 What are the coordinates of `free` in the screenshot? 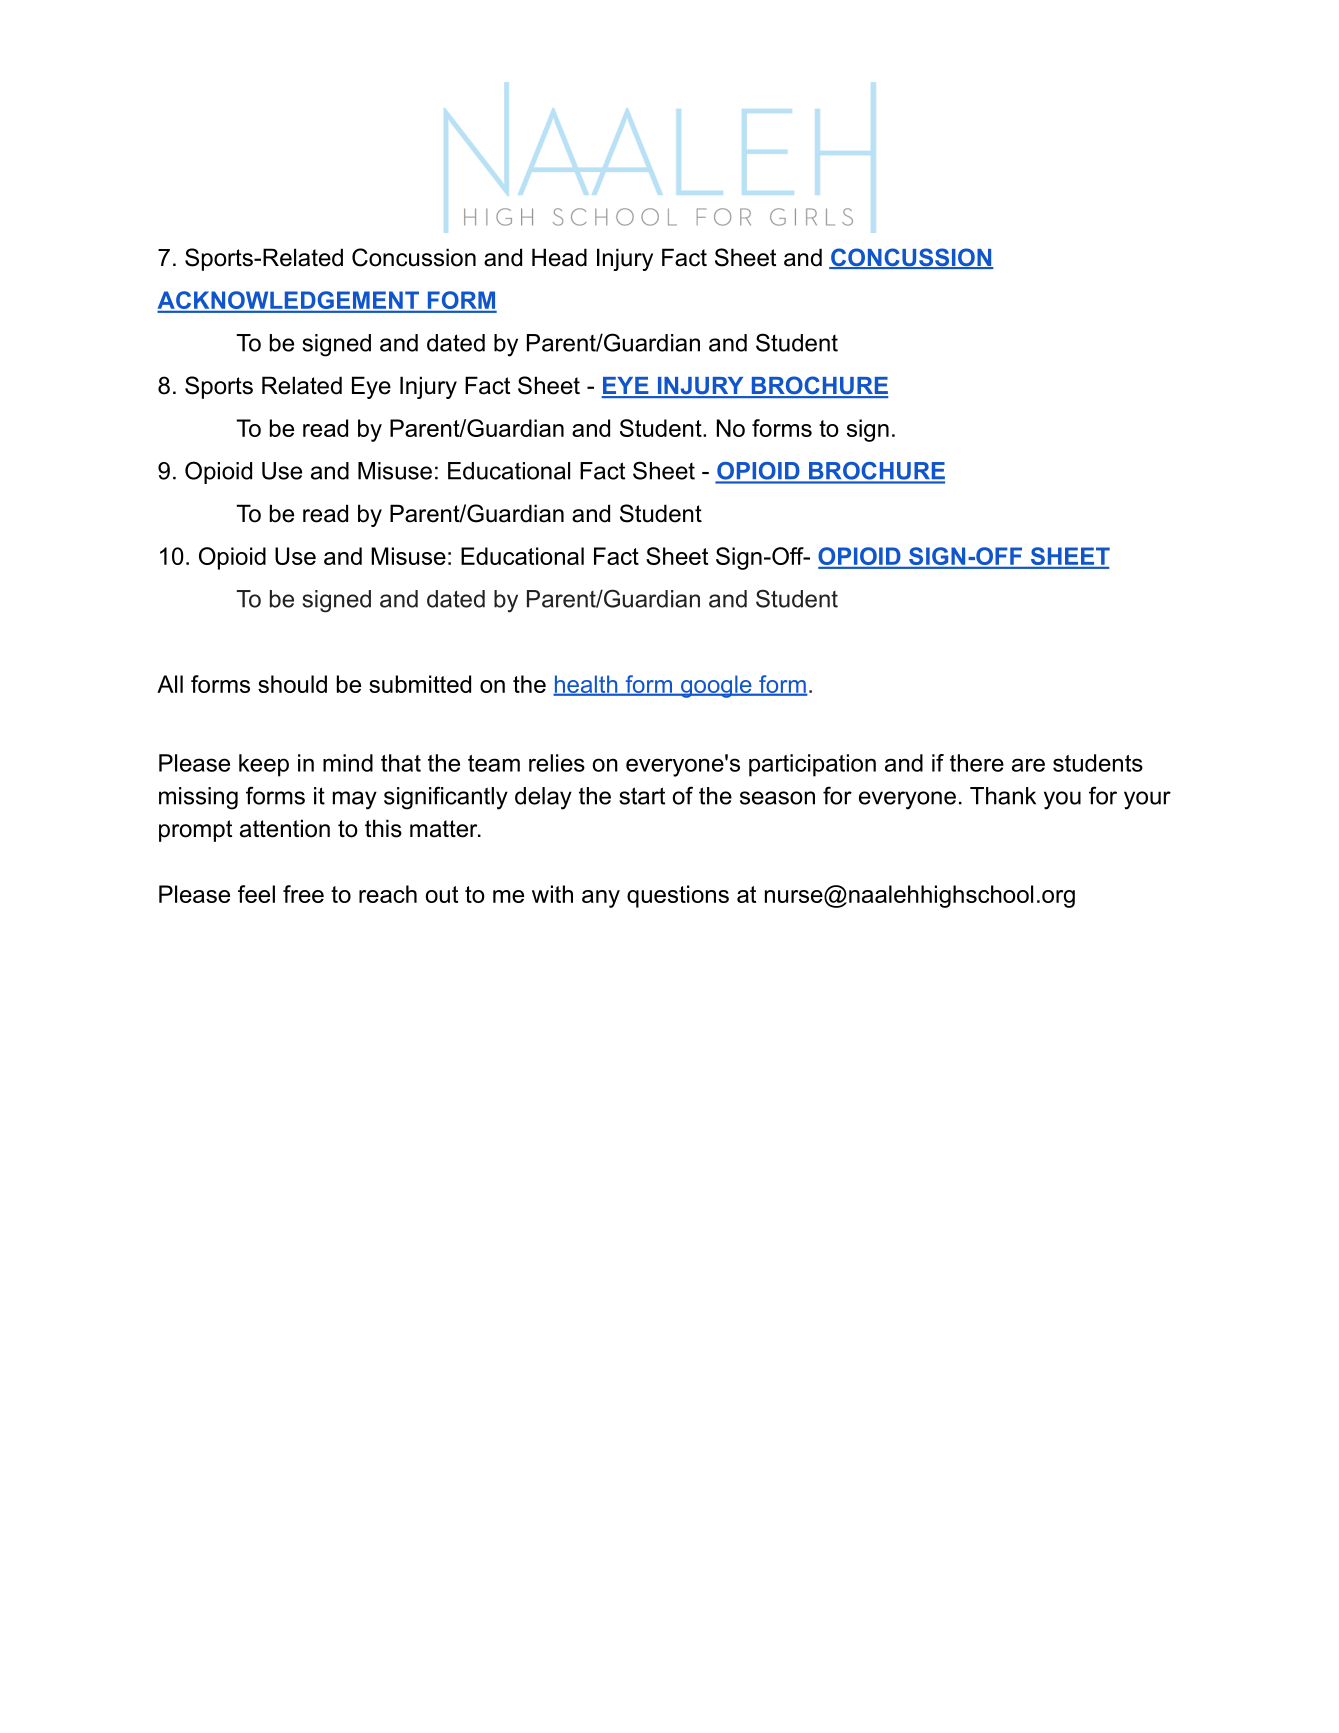 It's located at (303, 894).
